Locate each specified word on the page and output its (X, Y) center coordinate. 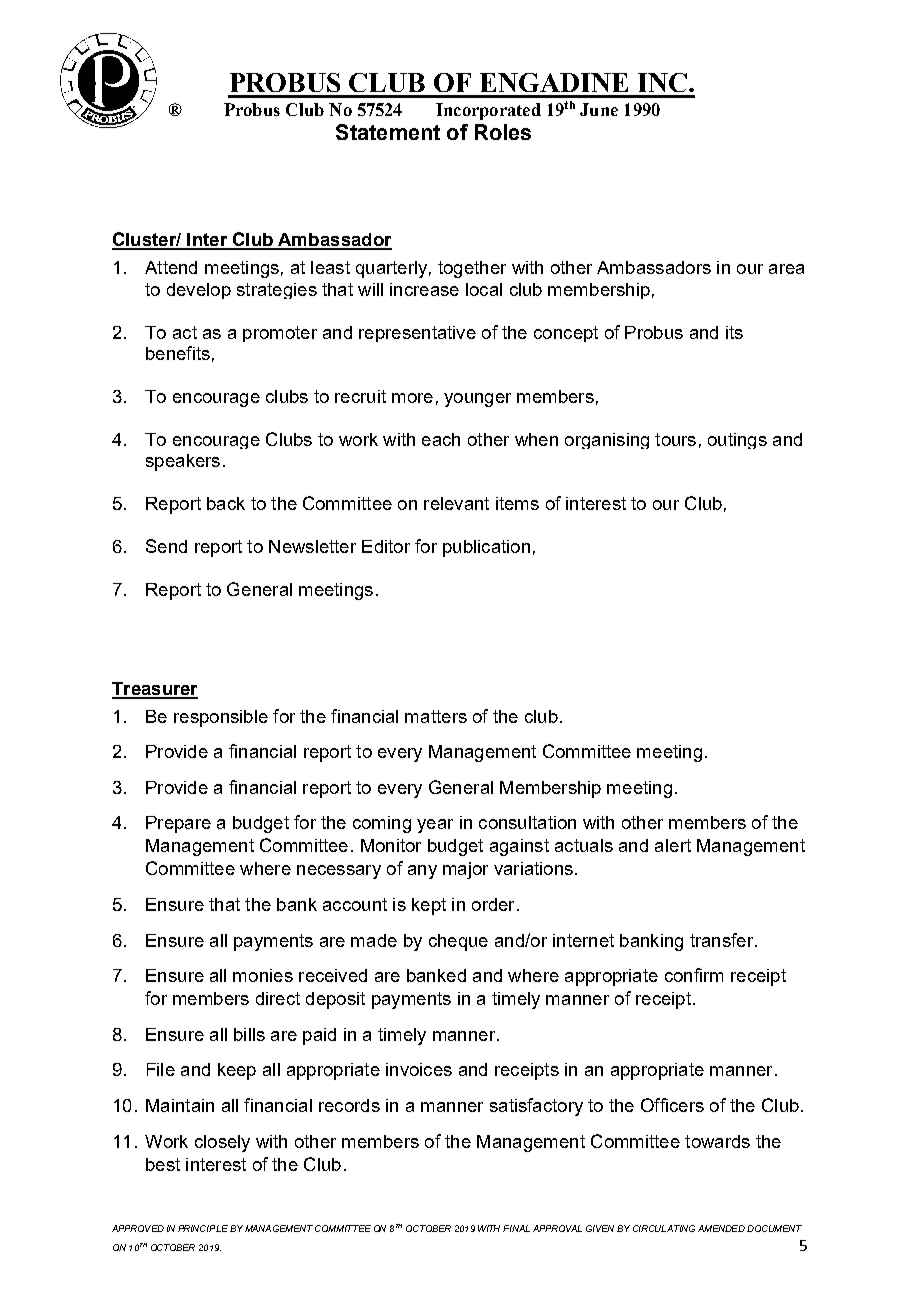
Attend (171, 267)
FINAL (516, 1228)
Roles (503, 132)
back (226, 503)
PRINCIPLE (203, 1228)
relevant (456, 503)
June (599, 109)
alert (673, 845)
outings (737, 441)
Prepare (178, 824)
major (465, 870)
